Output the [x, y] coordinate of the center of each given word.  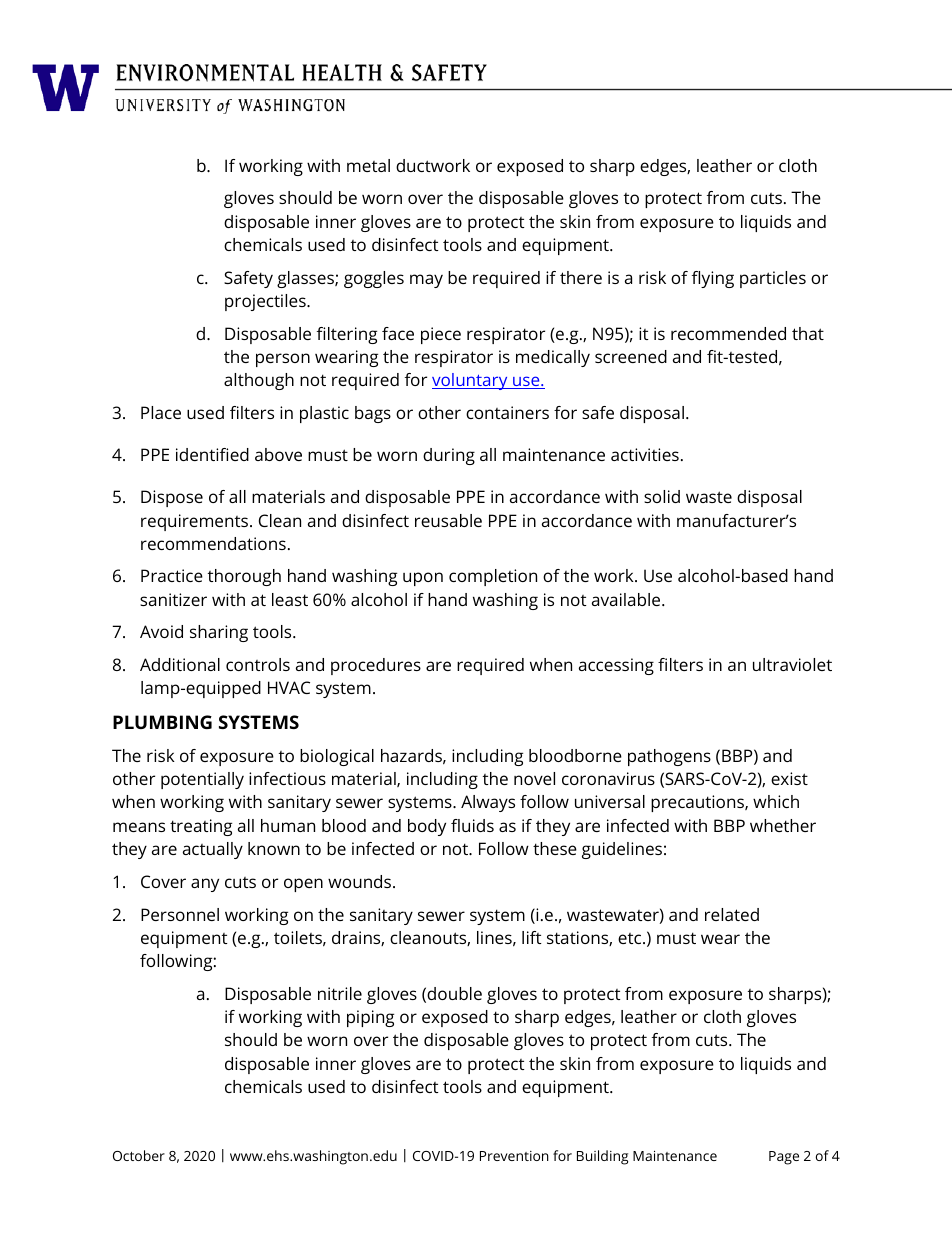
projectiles [266, 302]
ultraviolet [792, 664]
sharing [219, 633]
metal [368, 165]
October [139, 1155]
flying [713, 279]
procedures [376, 666]
